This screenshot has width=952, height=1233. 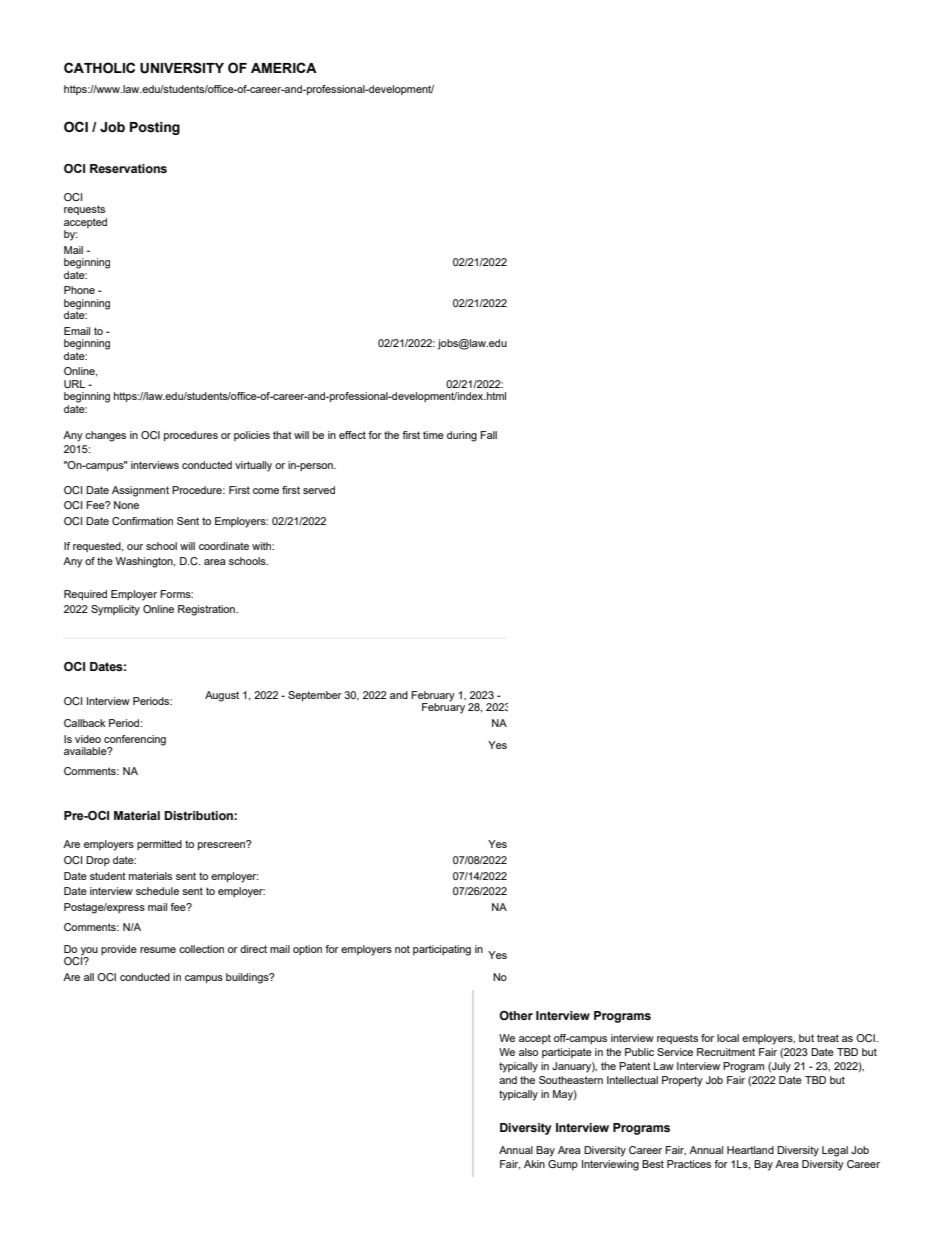 I want to click on Akin, so click(x=534, y=1164).
